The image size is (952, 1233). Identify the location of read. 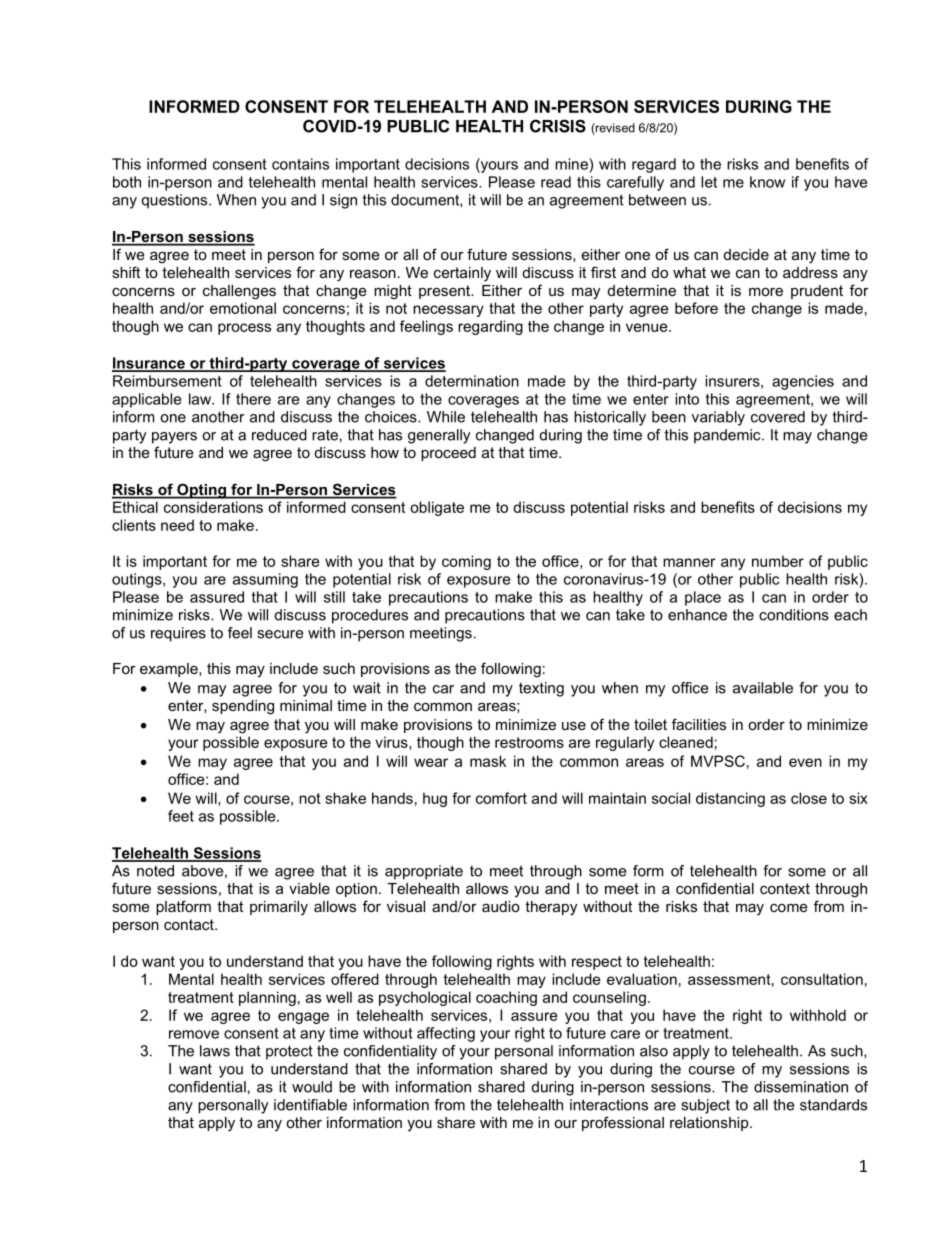
(556, 182).
